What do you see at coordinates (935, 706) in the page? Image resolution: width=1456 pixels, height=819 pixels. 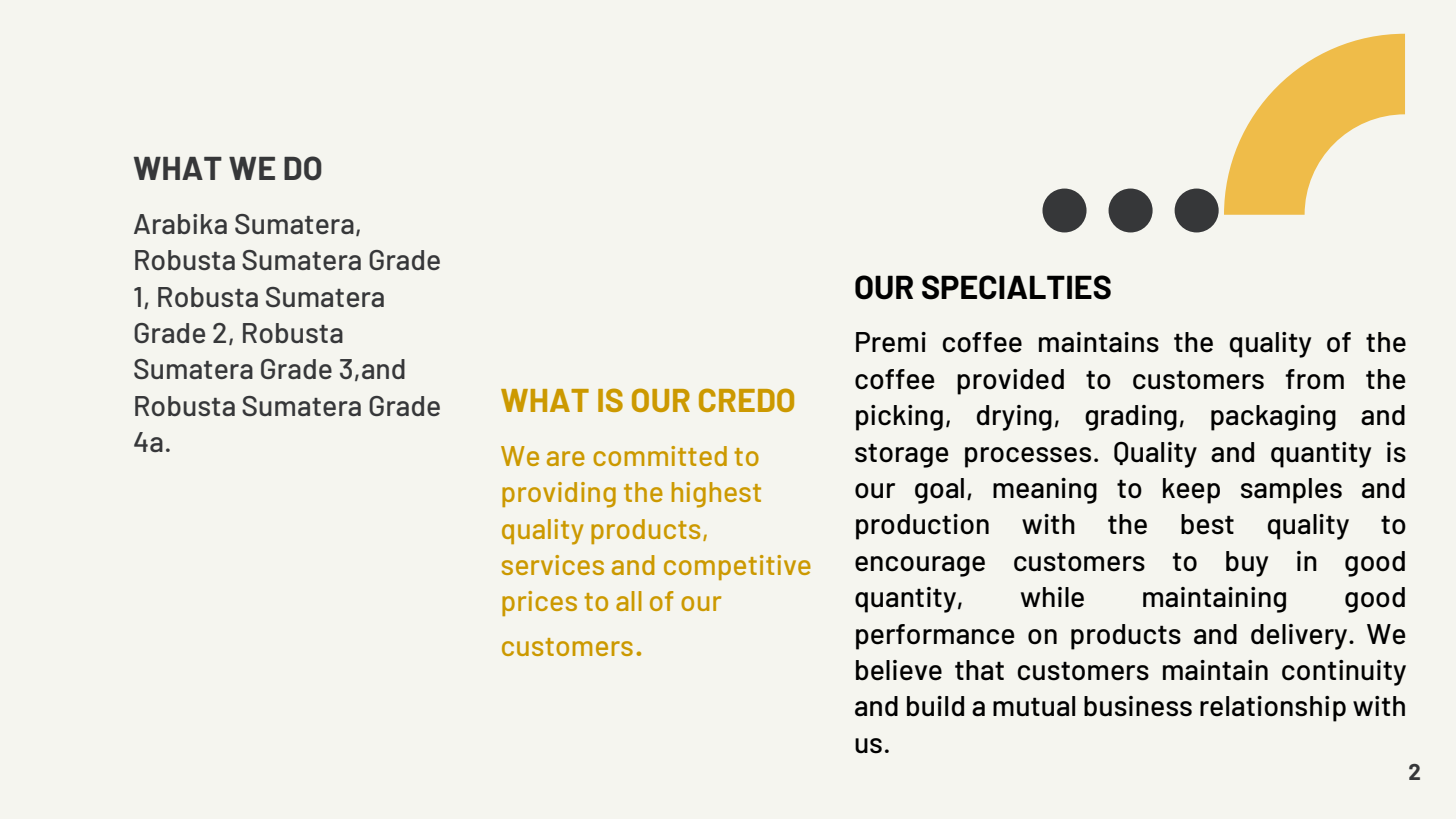 I see `build` at bounding box center [935, 706].
